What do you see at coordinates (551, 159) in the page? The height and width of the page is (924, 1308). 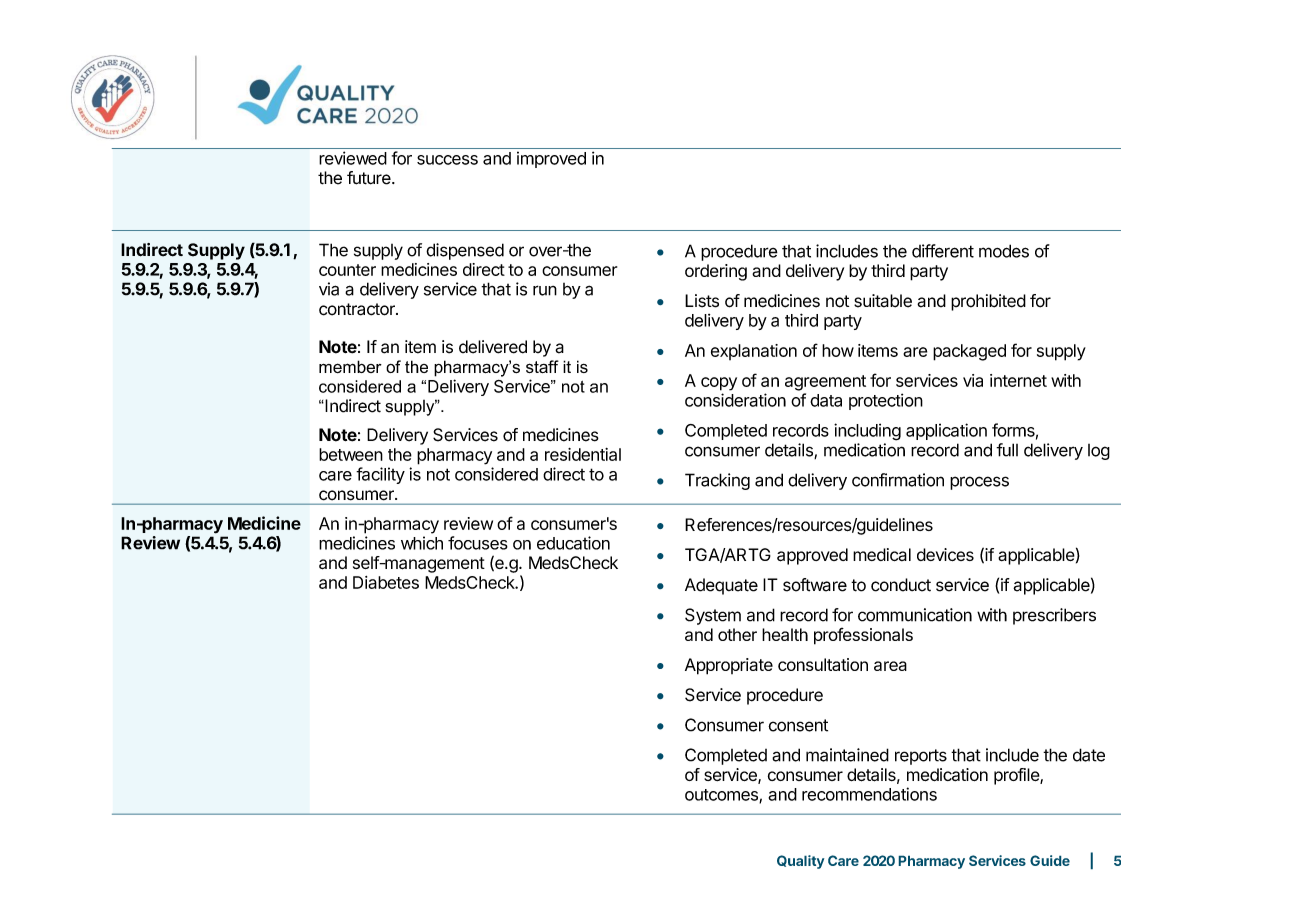 I see `improved` at bounding box center [551, 159].
